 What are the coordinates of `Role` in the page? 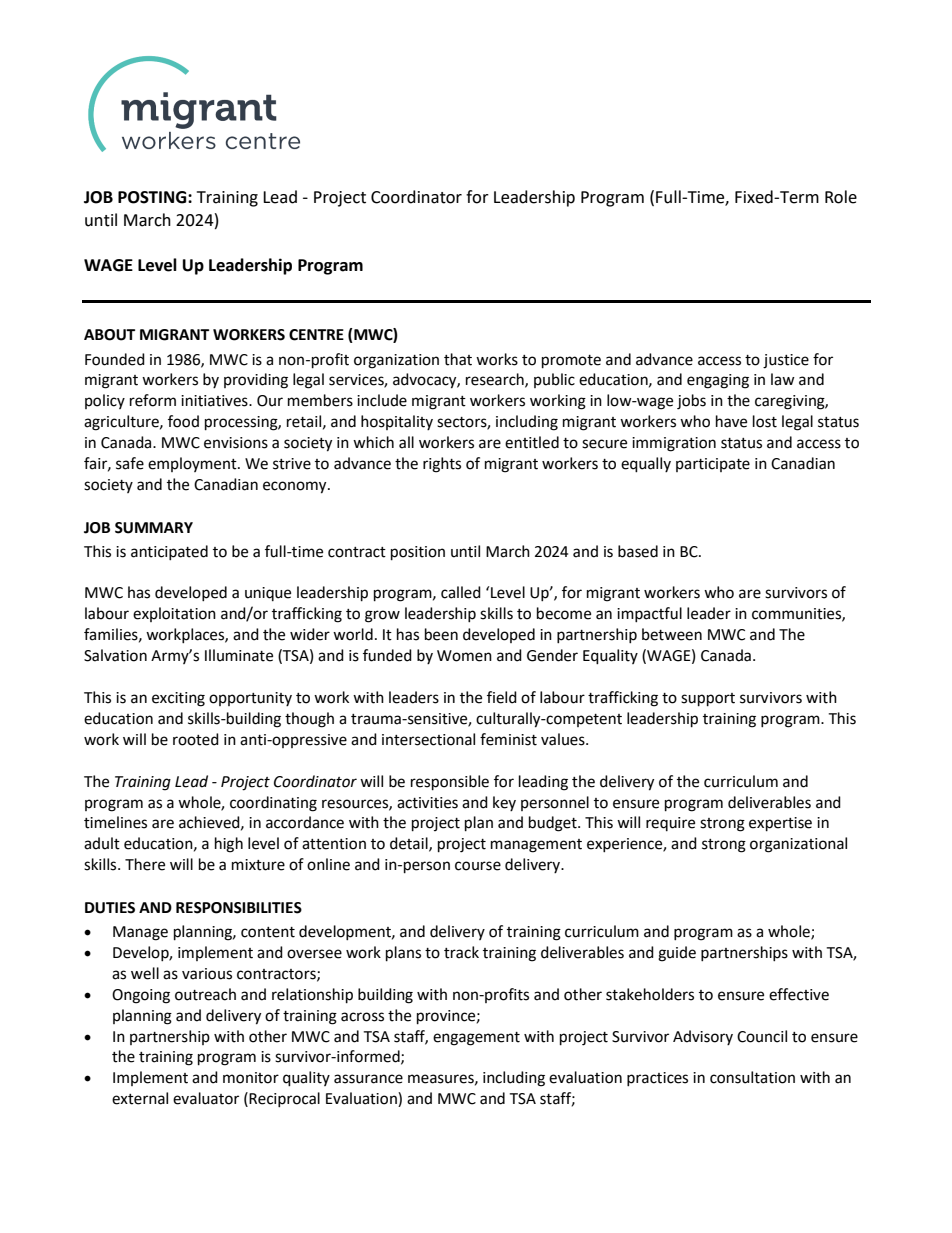 It's located at (841, 197).
